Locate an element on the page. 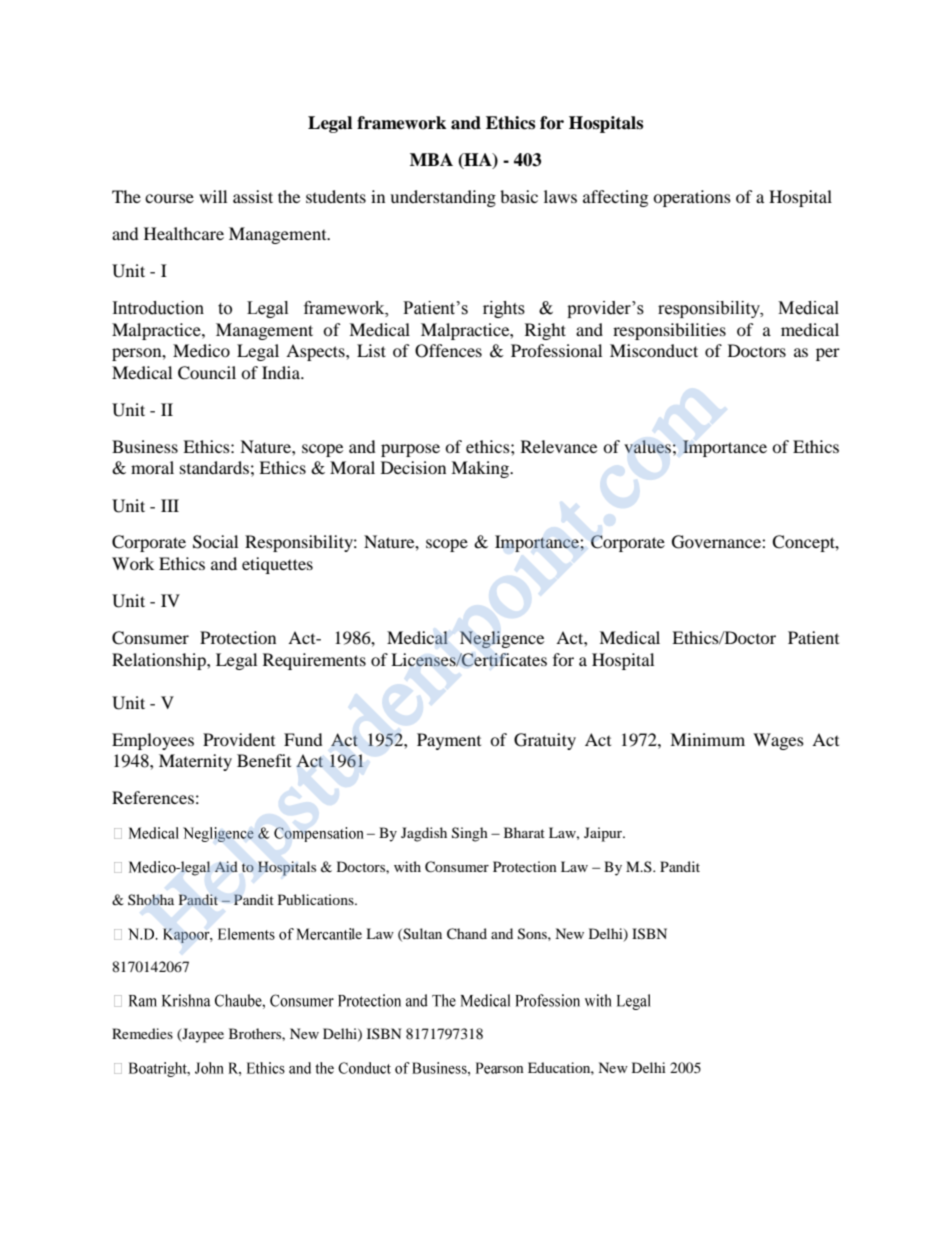  Misconduct is located at coordinates (654, 350).
